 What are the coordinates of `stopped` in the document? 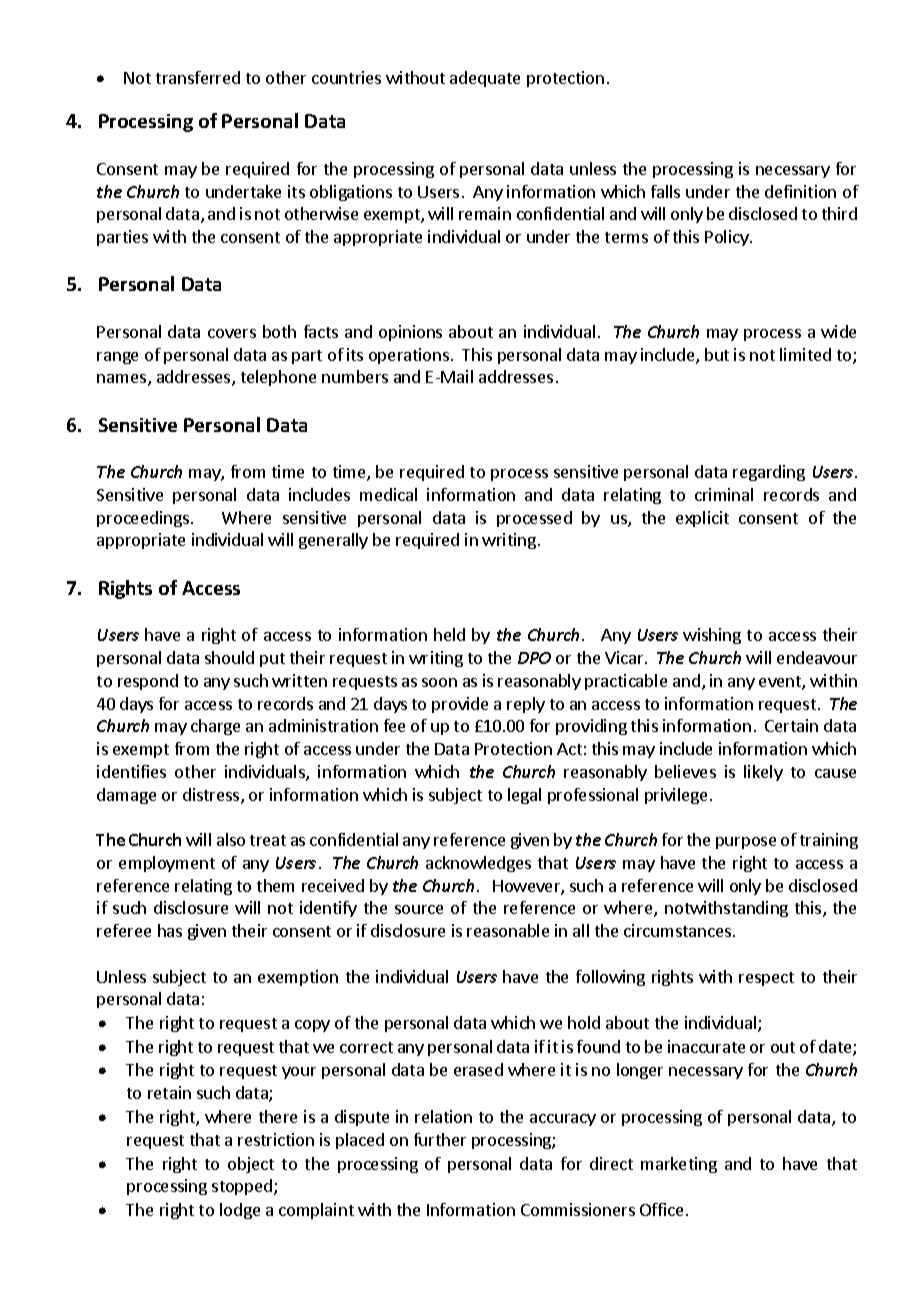 It's located at (243, 1187).
